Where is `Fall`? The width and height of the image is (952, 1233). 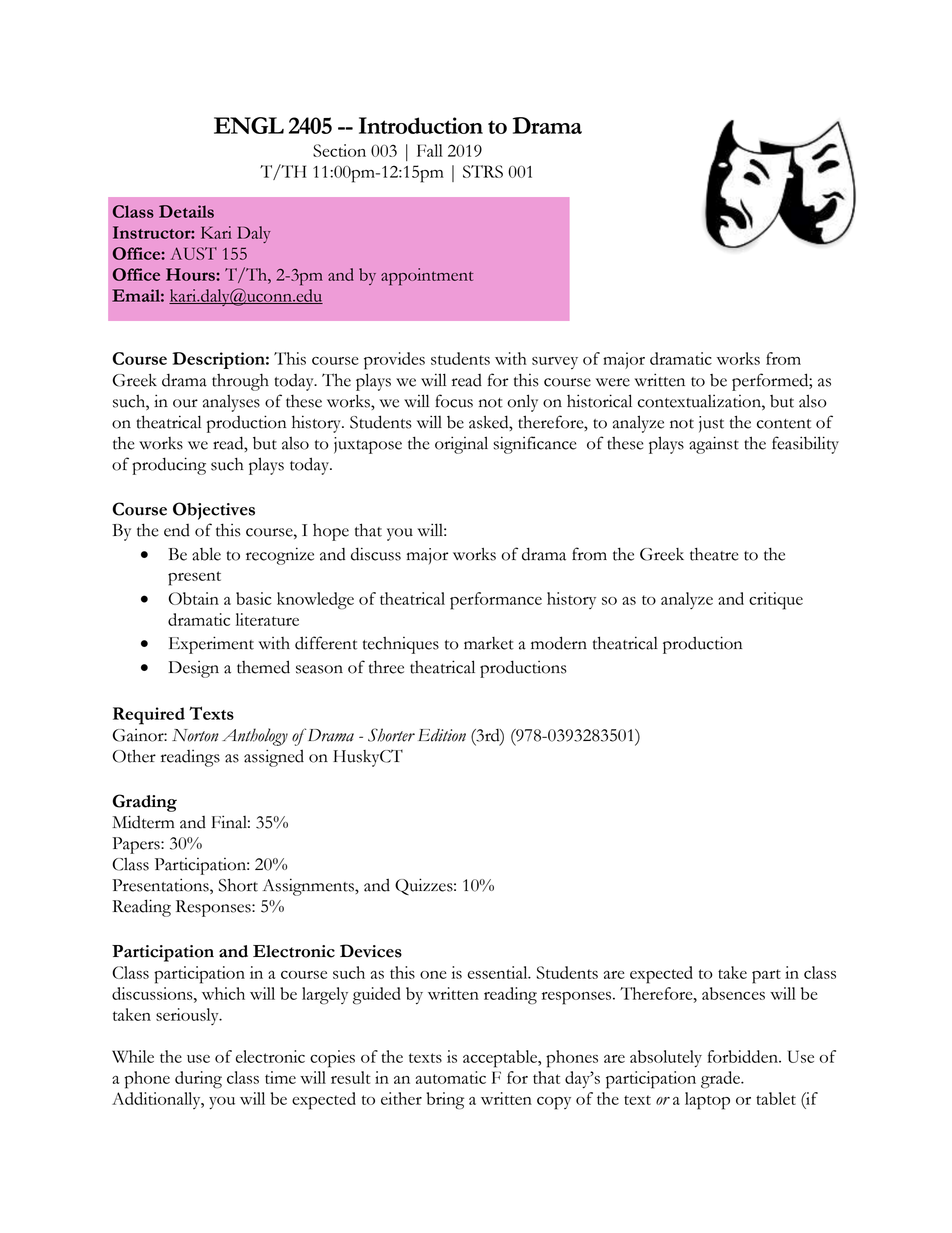 Fall is located at coordinates (430, 150).
